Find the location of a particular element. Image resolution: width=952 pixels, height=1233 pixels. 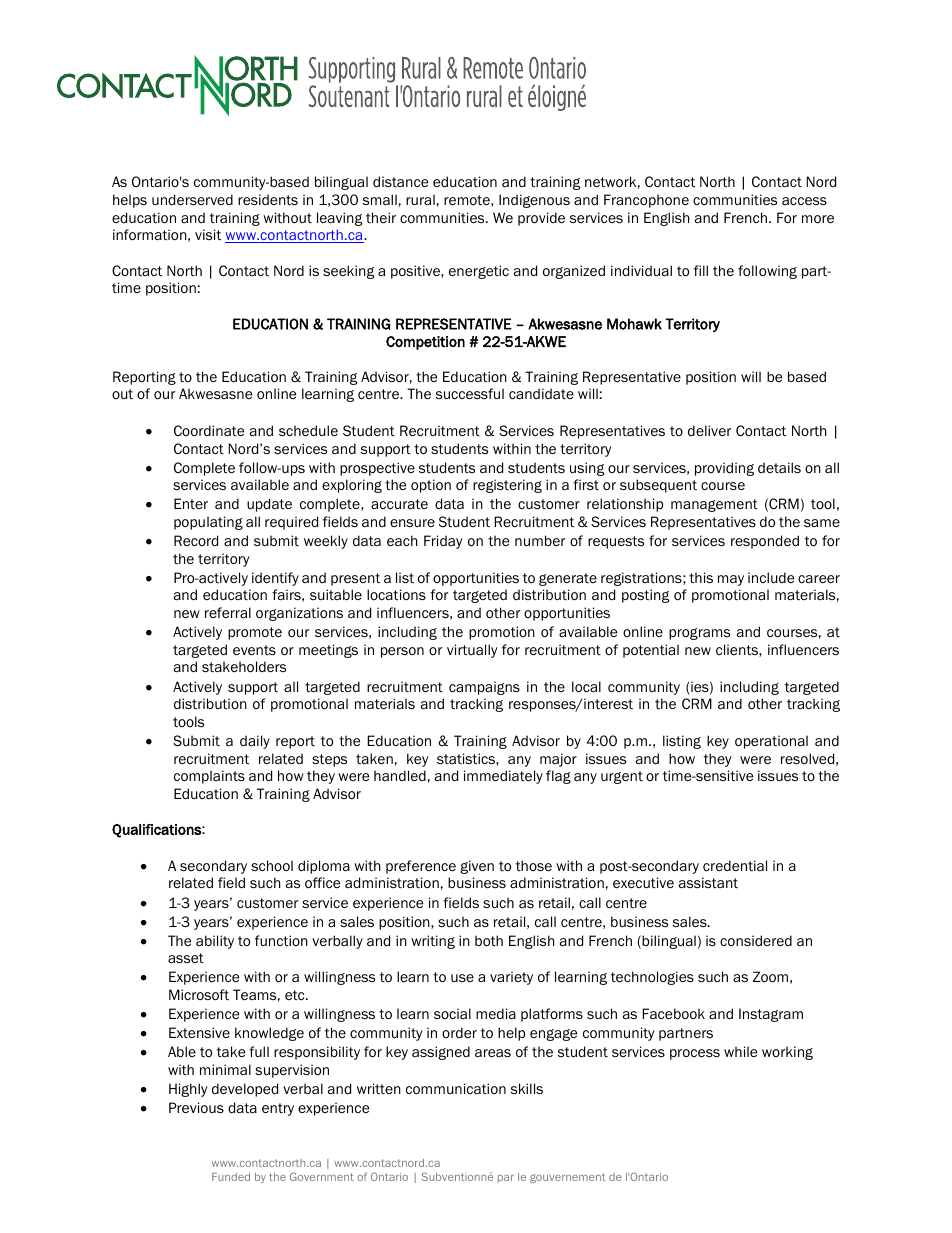

residents is located at coordinates (268, 199).
